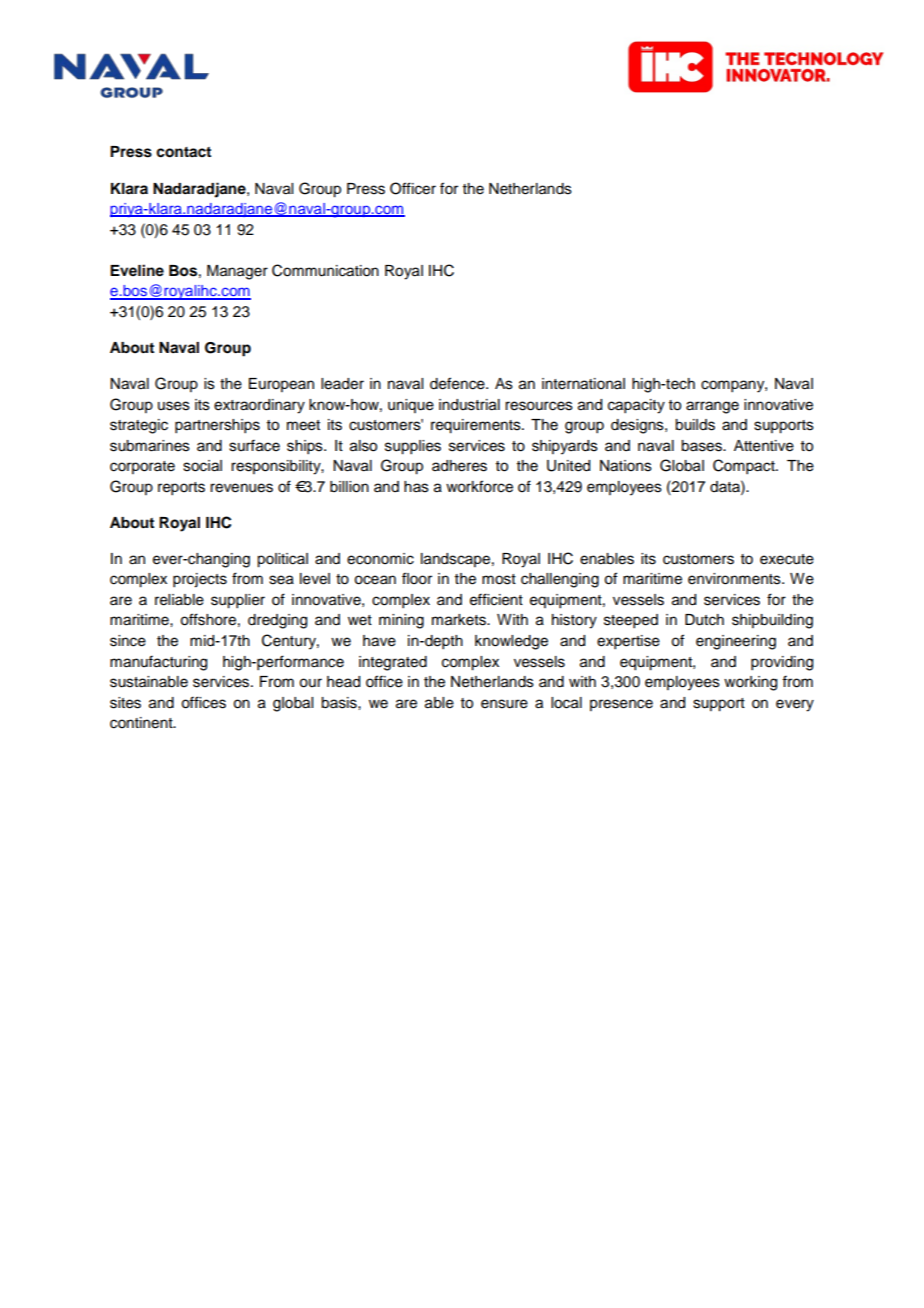 This screenshot has height=1308, width=924. What do you see at coordinates (417, 578) in the screenshot?
I see `floor` at bounding box center [417, 578].
